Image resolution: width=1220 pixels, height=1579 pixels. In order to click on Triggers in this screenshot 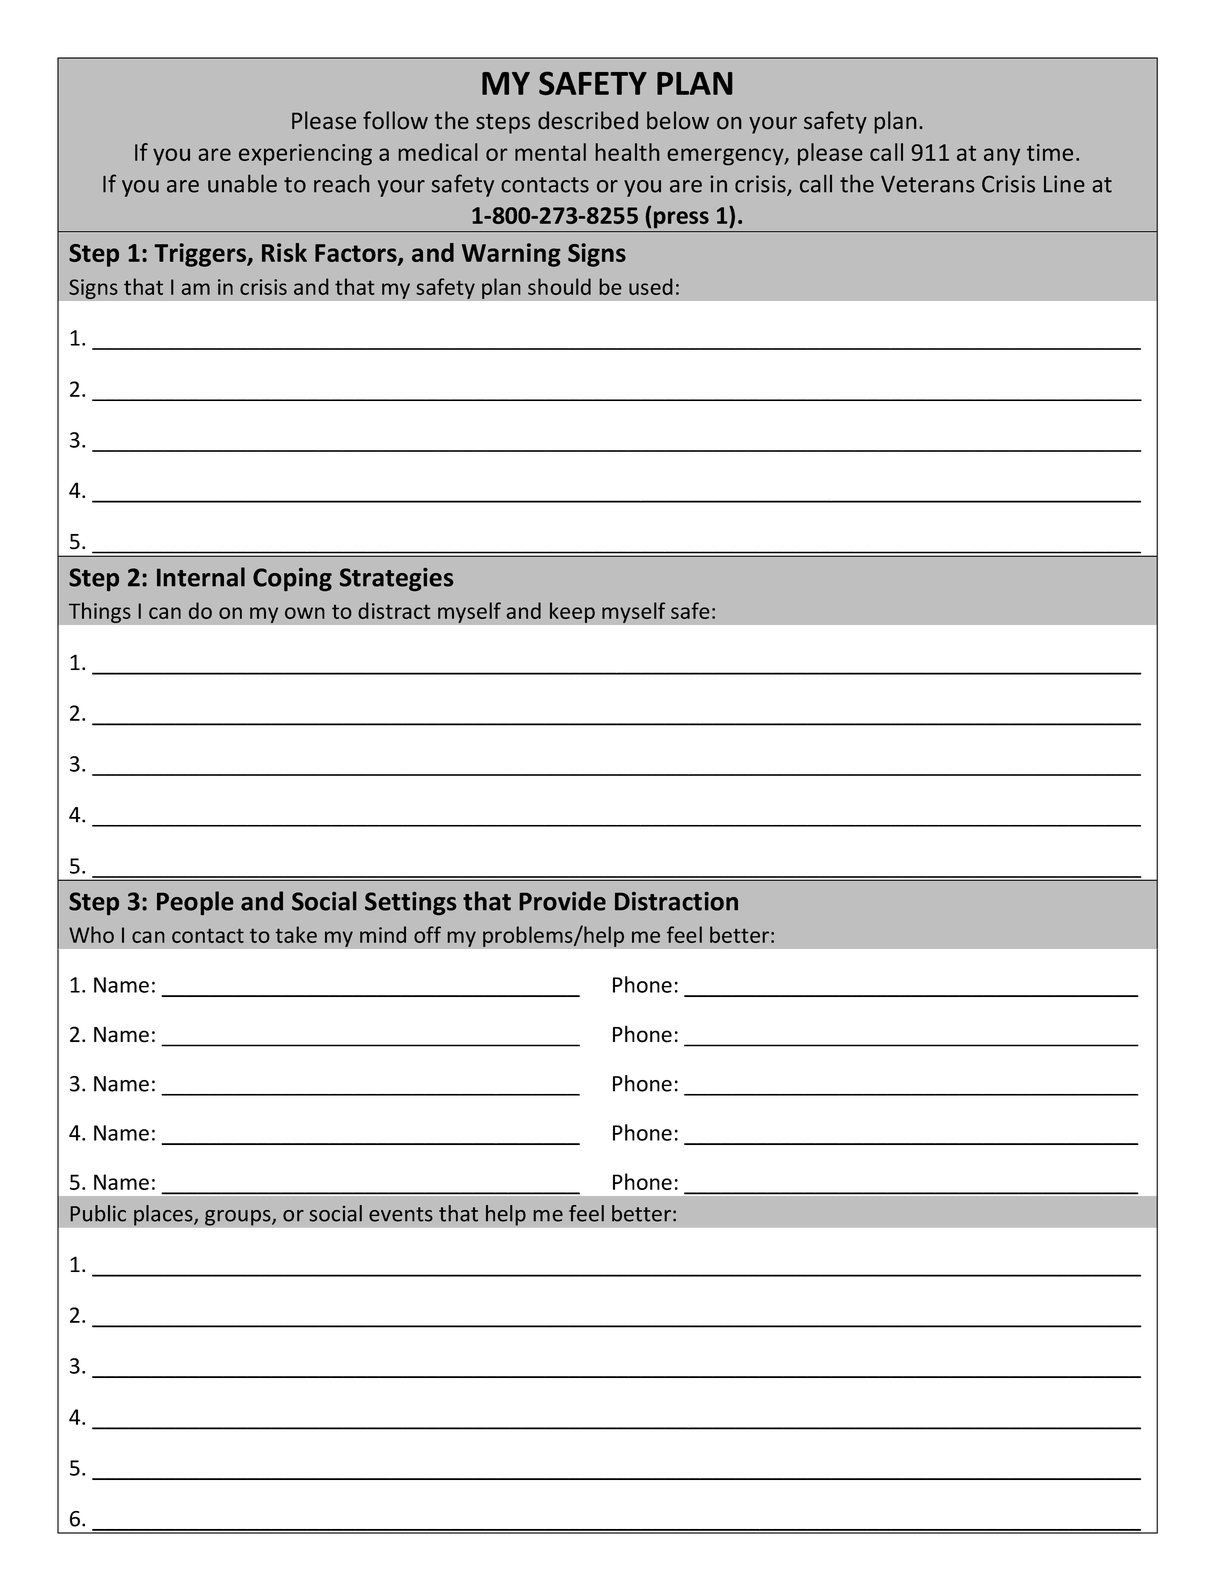, I will do `click(201, 255)`.
